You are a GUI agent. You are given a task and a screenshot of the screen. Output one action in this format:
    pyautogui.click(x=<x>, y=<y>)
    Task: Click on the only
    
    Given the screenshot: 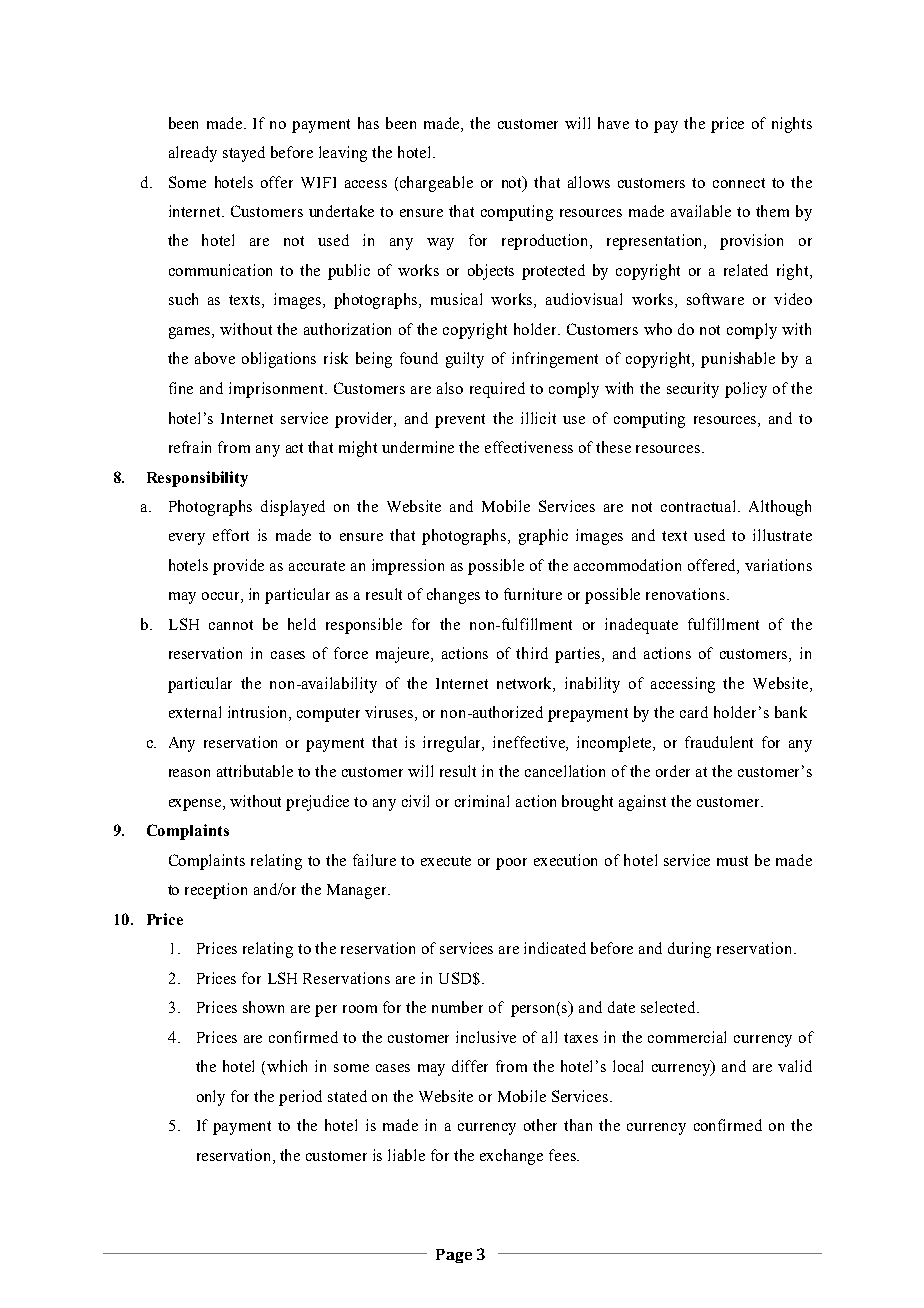 What is the action you would take?
    pyautogui.click(x=211, y=1098)
